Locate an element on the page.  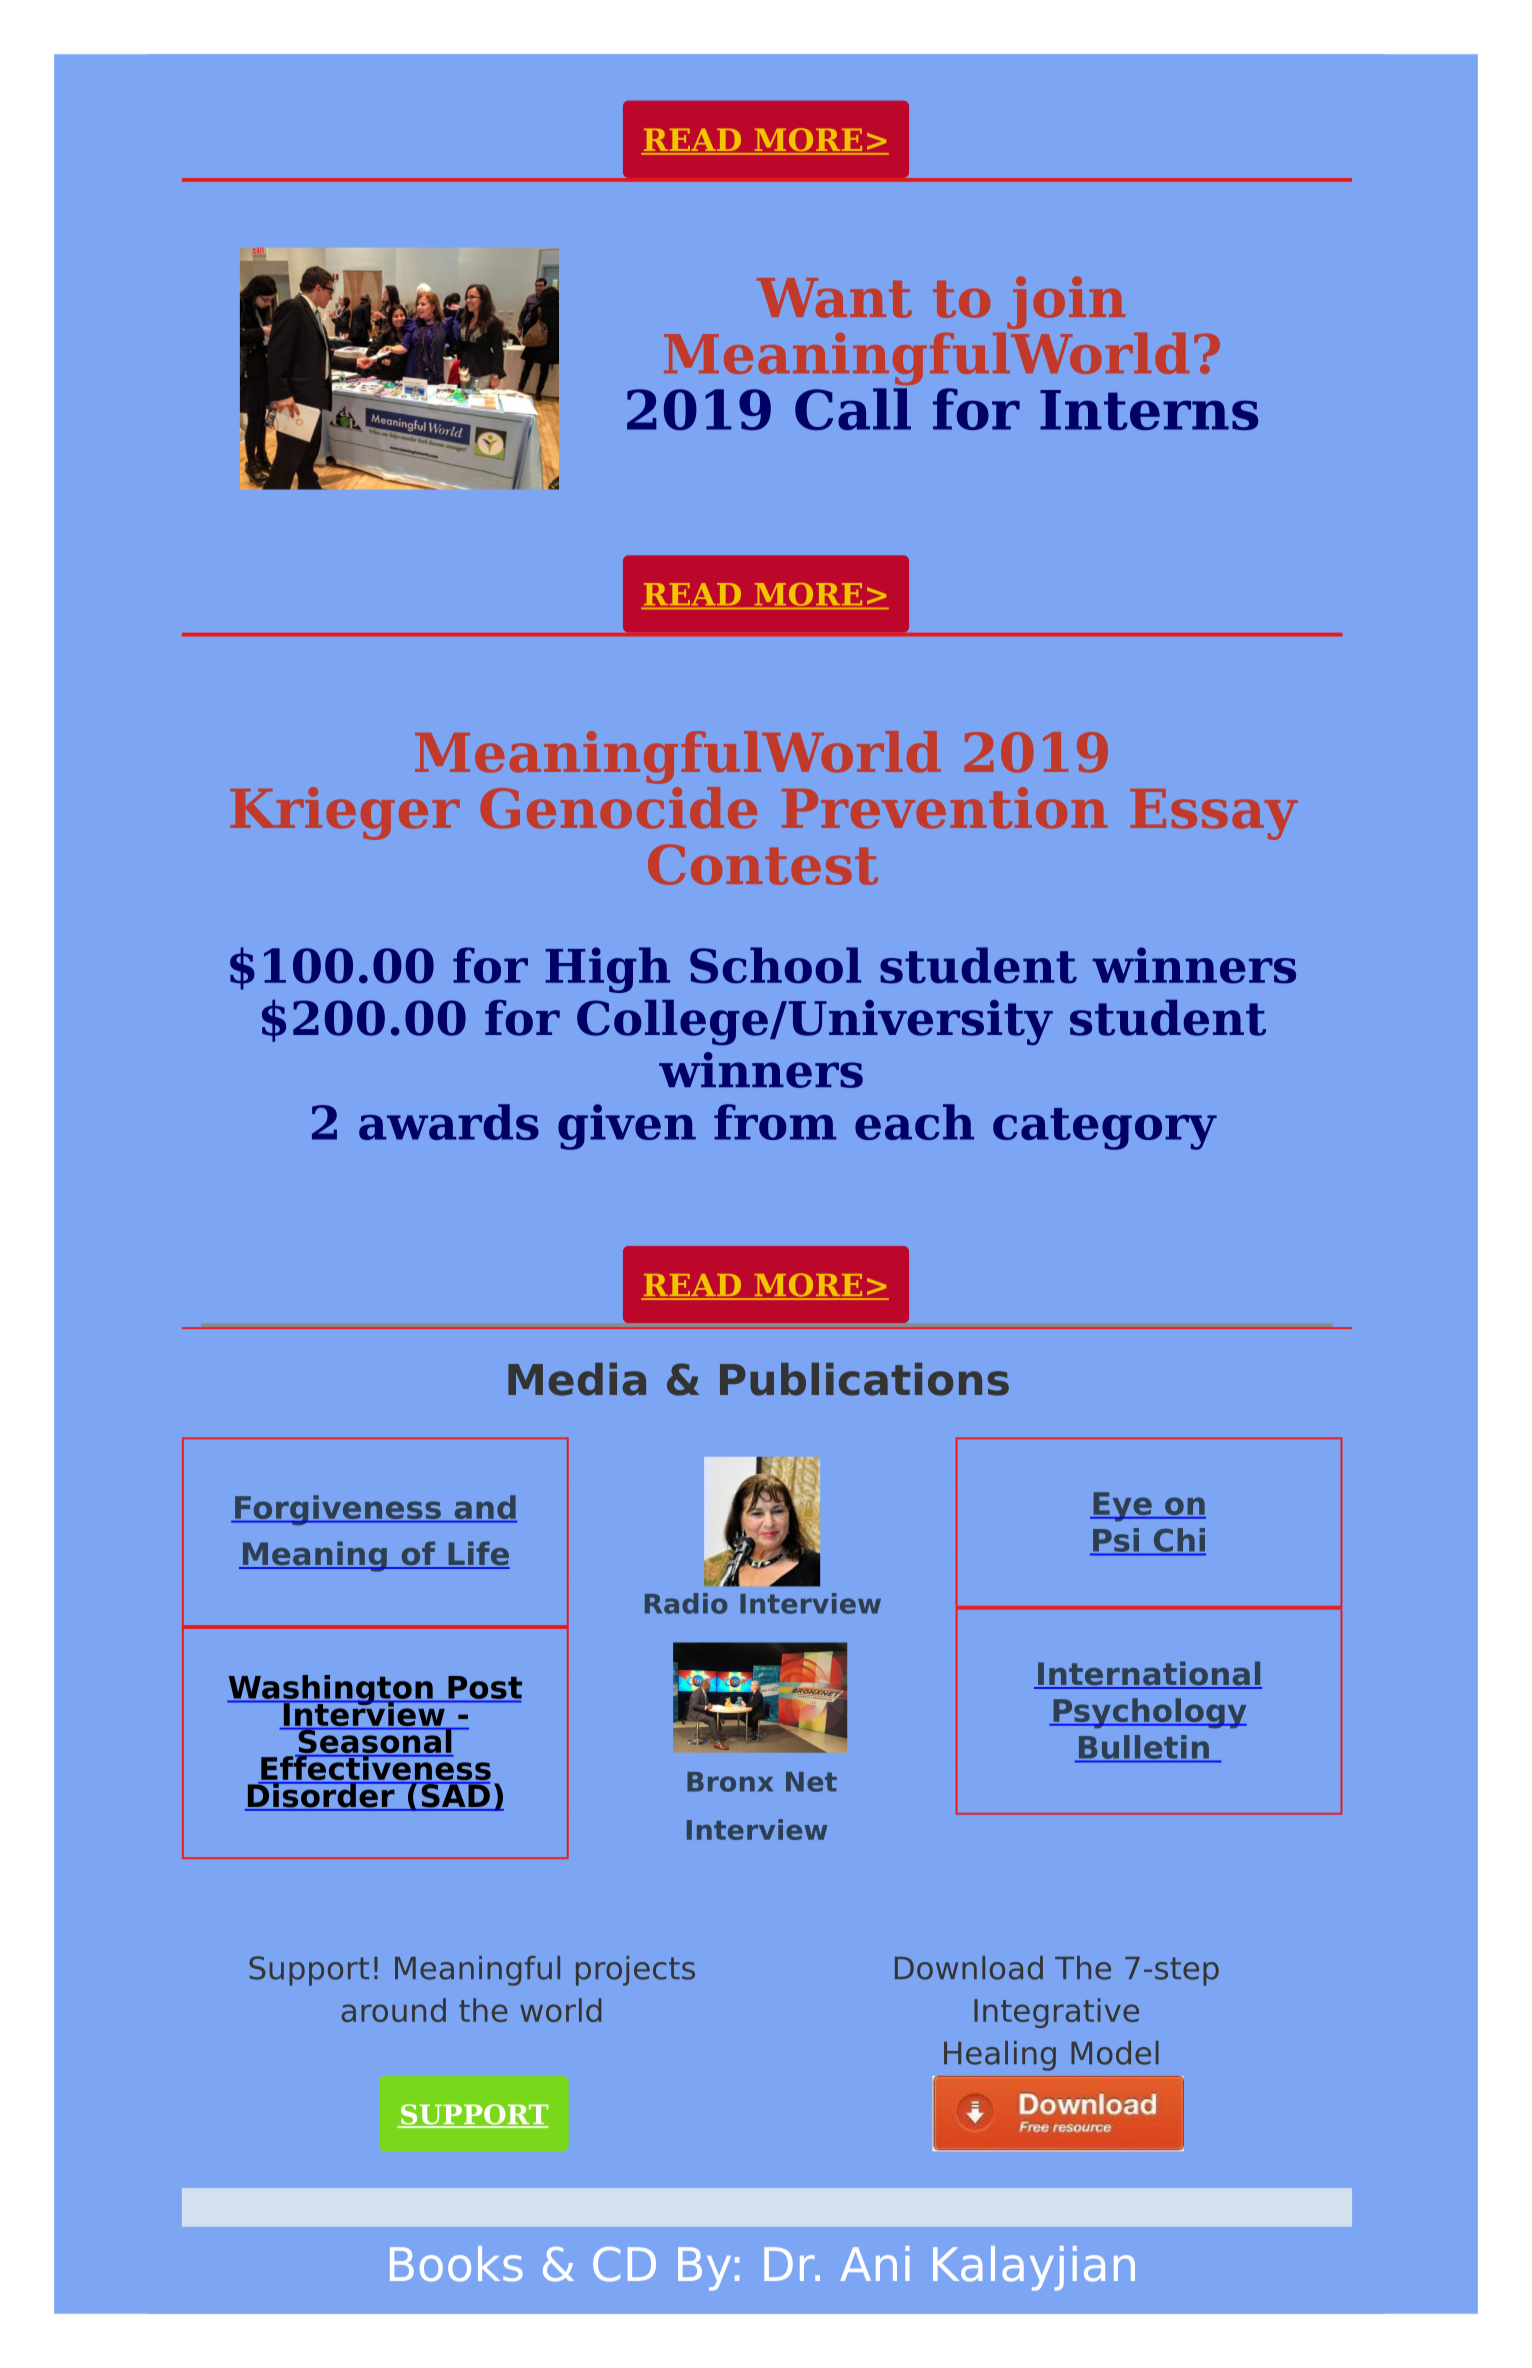
Bulletin is located at coordinates (1144, 1747).
